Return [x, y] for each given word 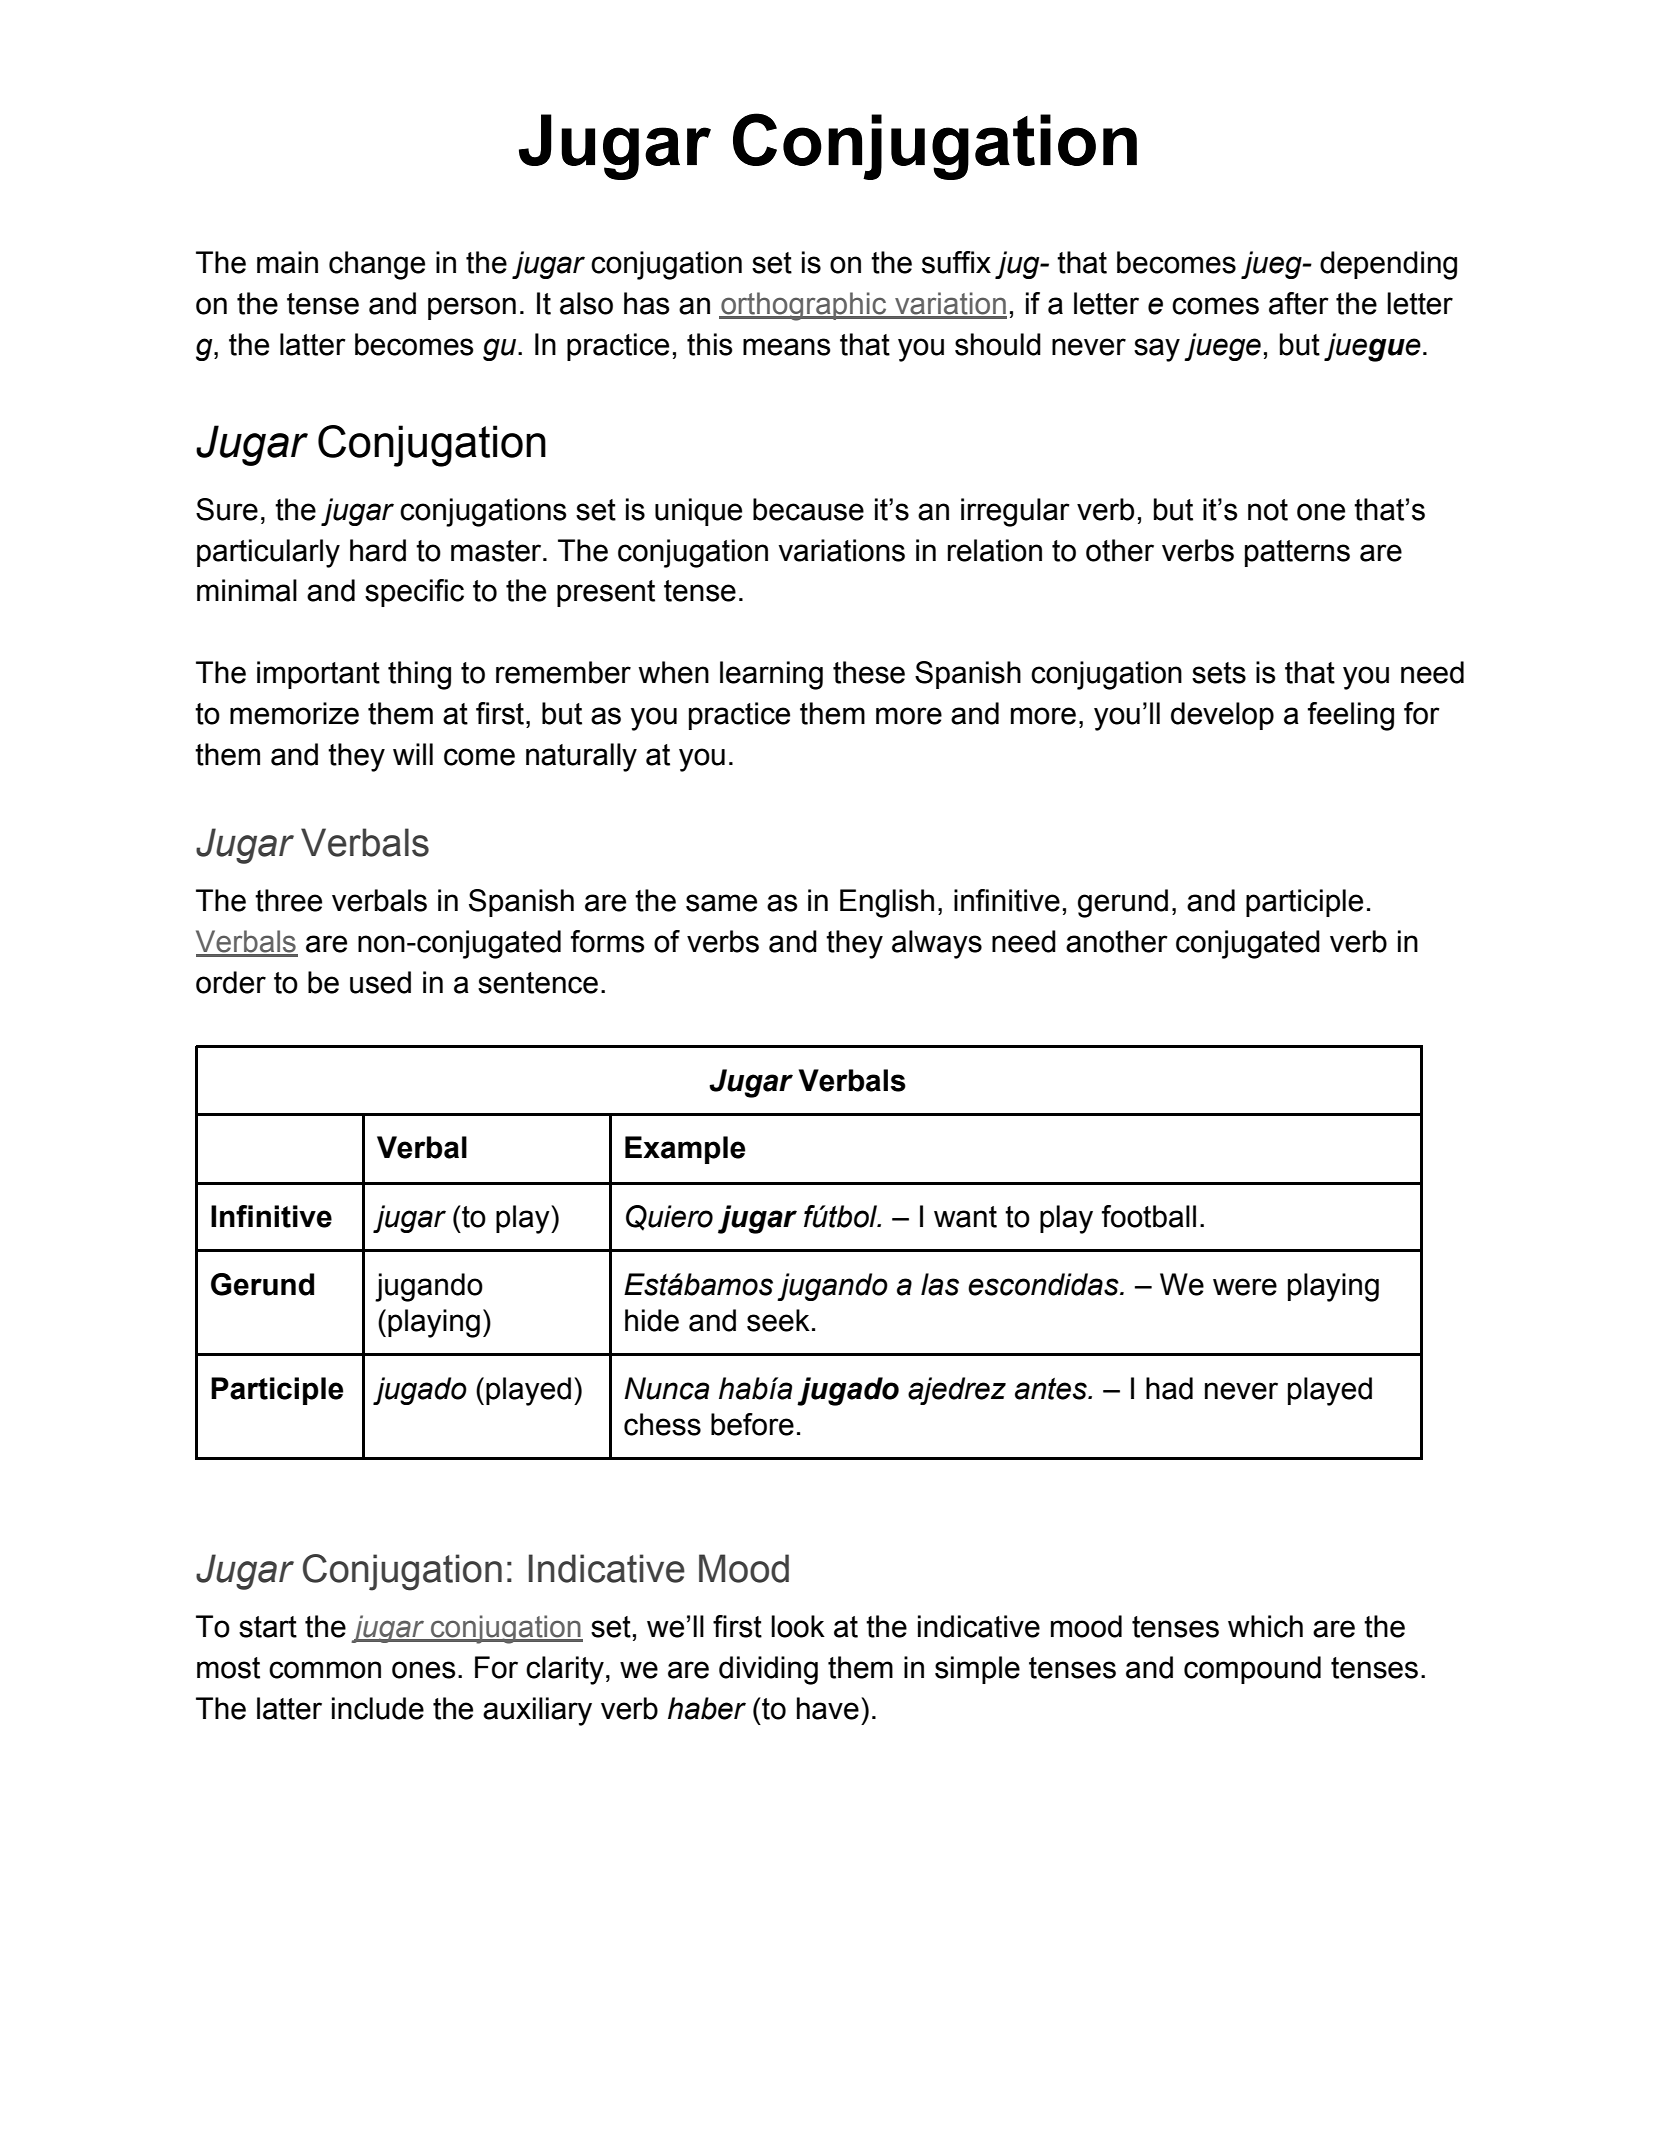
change [377, 265]
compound [1252, 1670]
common [325, 1670]
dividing [768, 1670]
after [1299, 303]
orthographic [804, 306]
